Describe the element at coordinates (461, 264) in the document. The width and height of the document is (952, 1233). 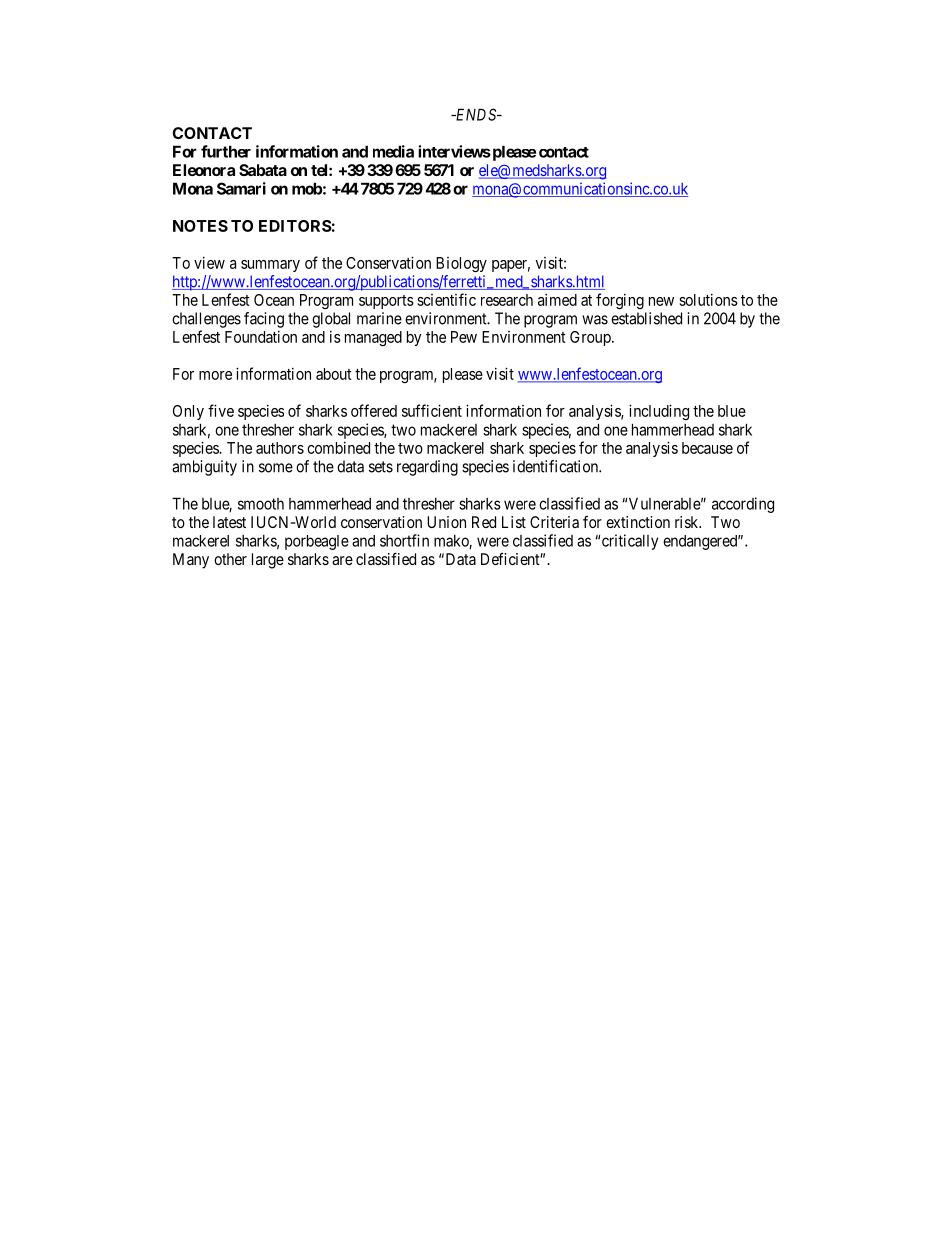
I see `Biology` at that location.
